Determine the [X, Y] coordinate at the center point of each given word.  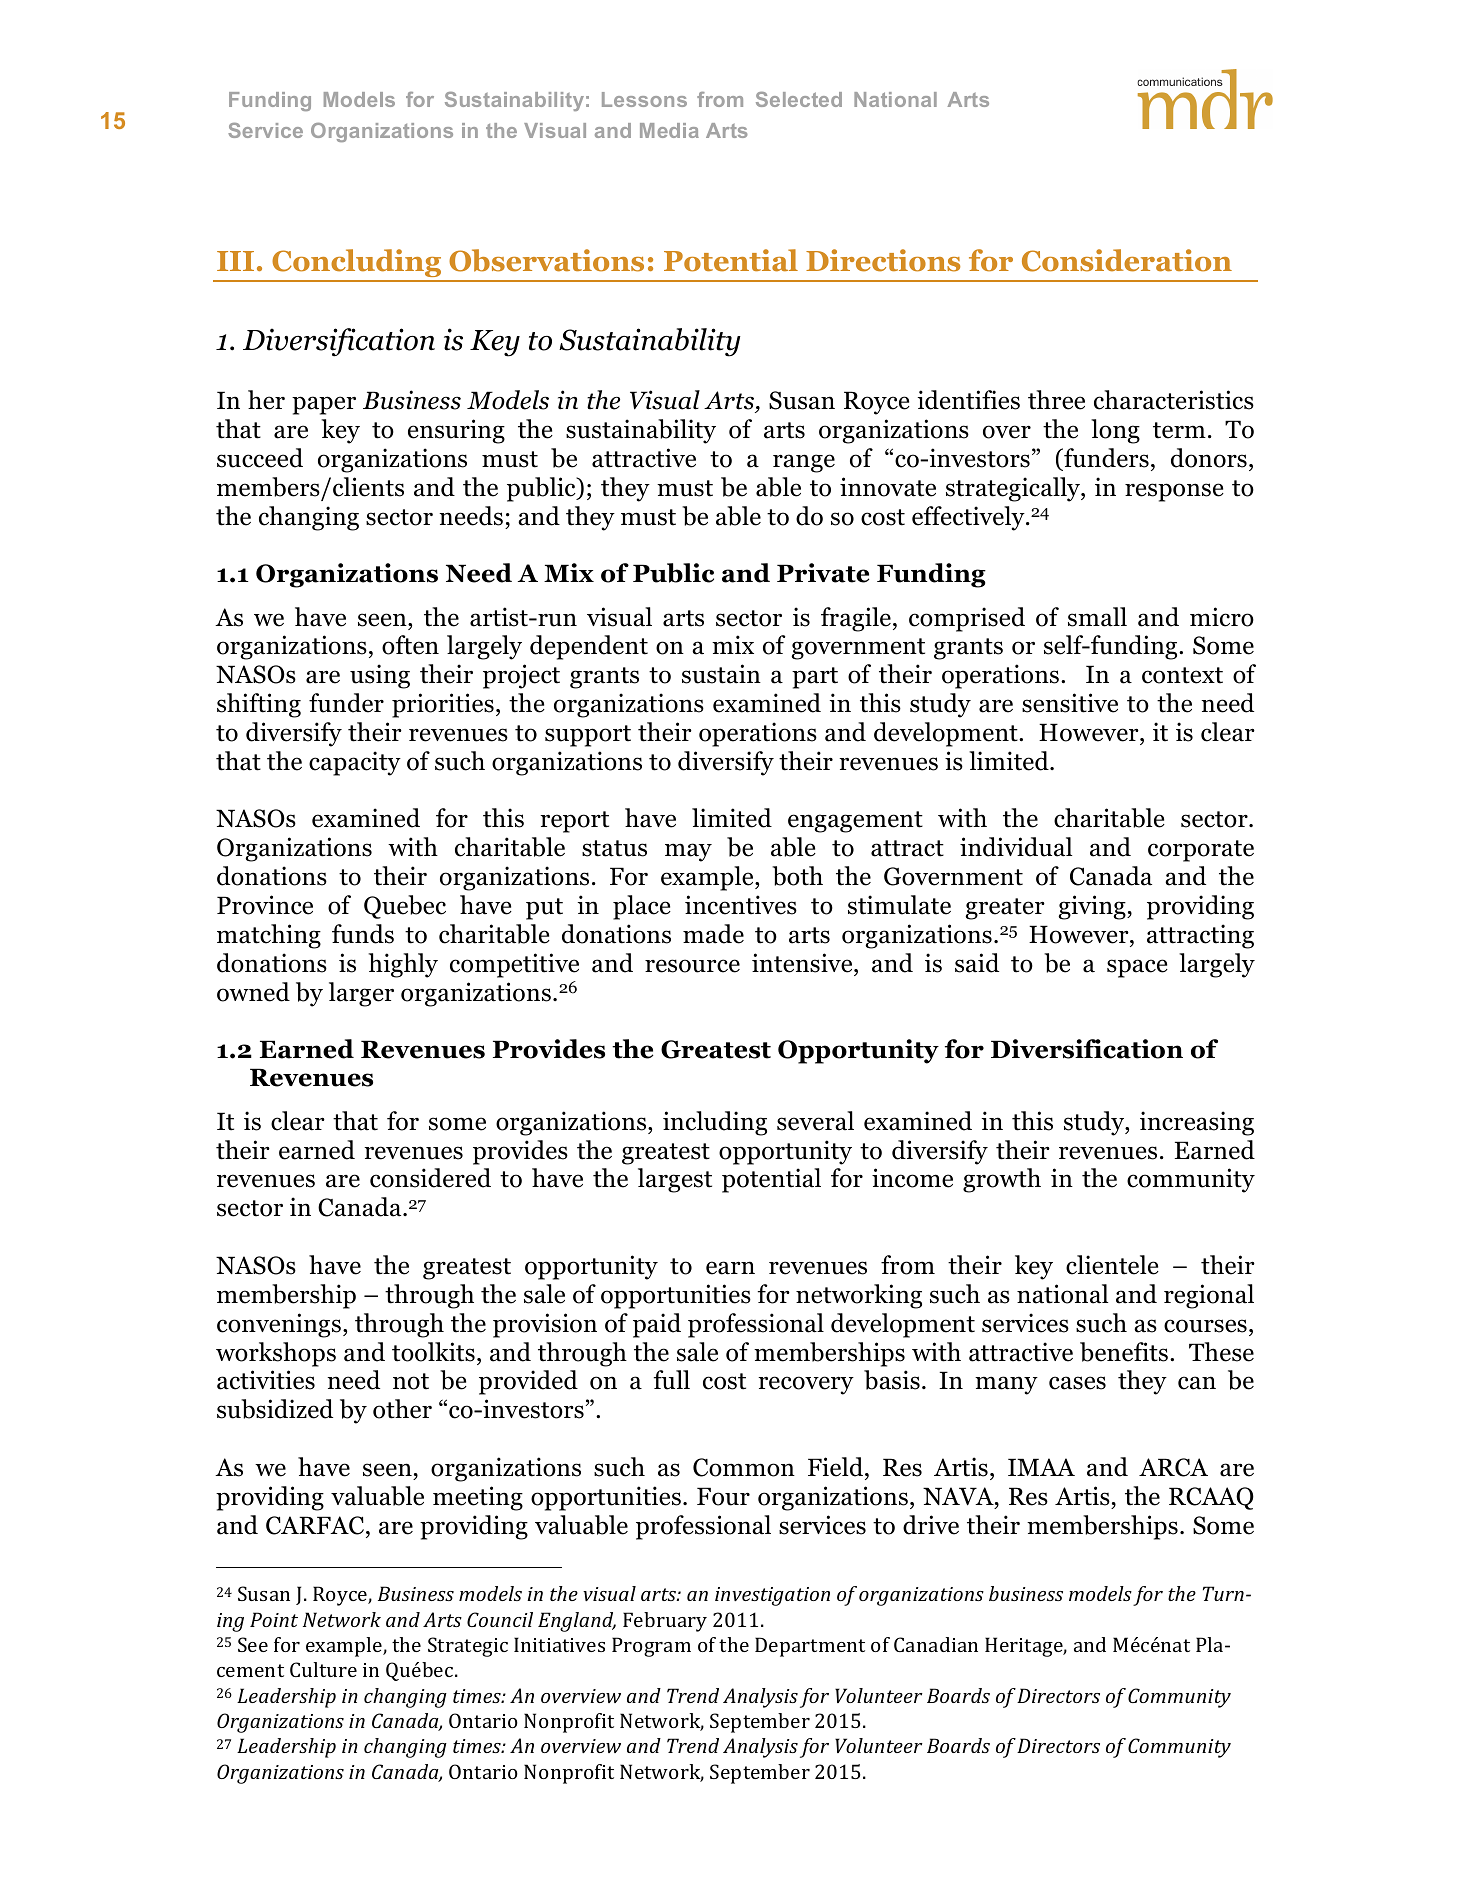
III [235, 261]
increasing [1197, 1123]
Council [500, 1619]
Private [823, 573]
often [410, 645]
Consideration [1127, 260]
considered [430, 1178]
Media [669, 130]
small [1097, 617]
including [715, 1123]
